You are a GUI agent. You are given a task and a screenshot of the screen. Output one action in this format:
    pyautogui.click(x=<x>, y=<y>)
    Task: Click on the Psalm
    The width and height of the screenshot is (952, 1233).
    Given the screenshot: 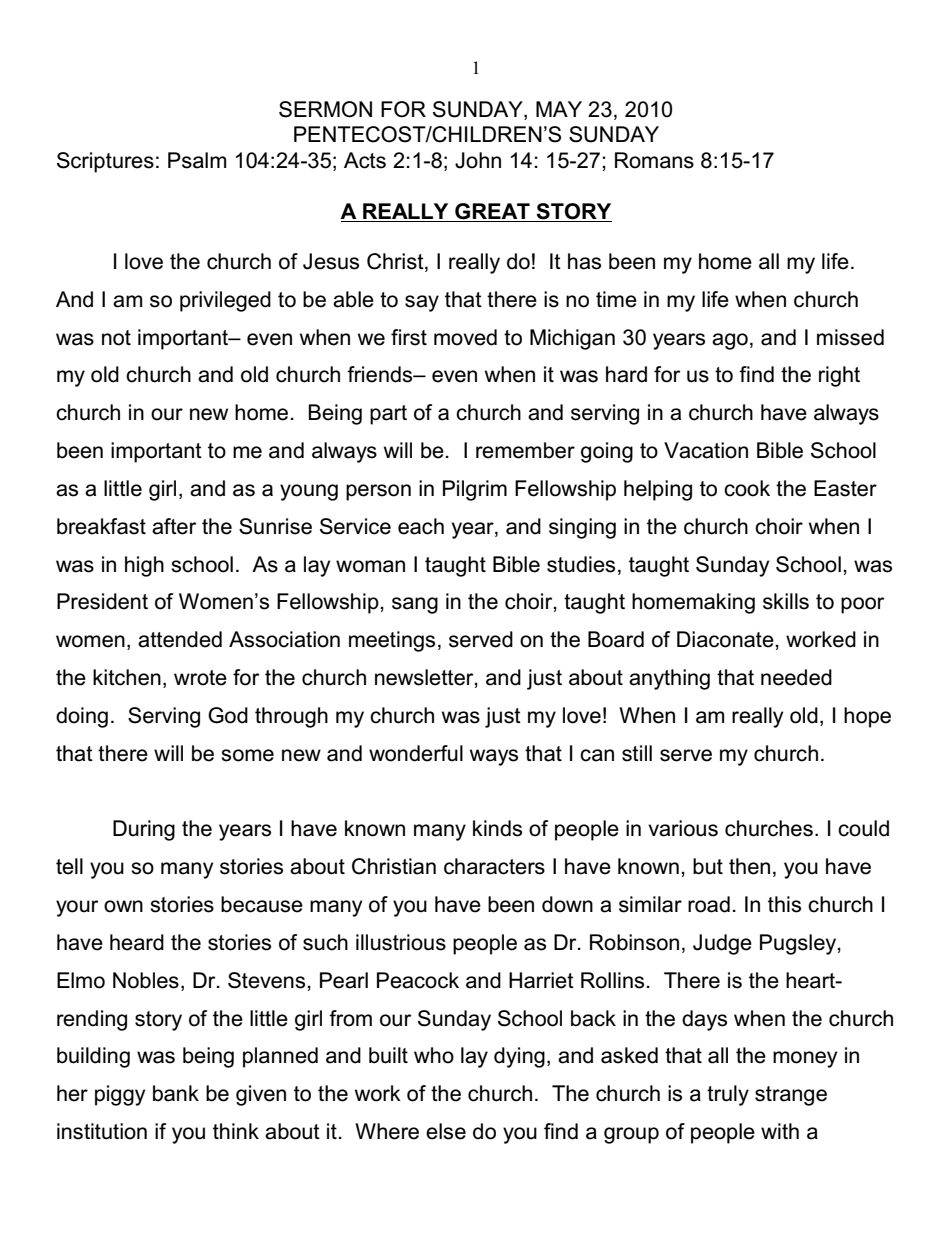 What is the action you would take?
    pyautogui.click(x=197, y=160)
